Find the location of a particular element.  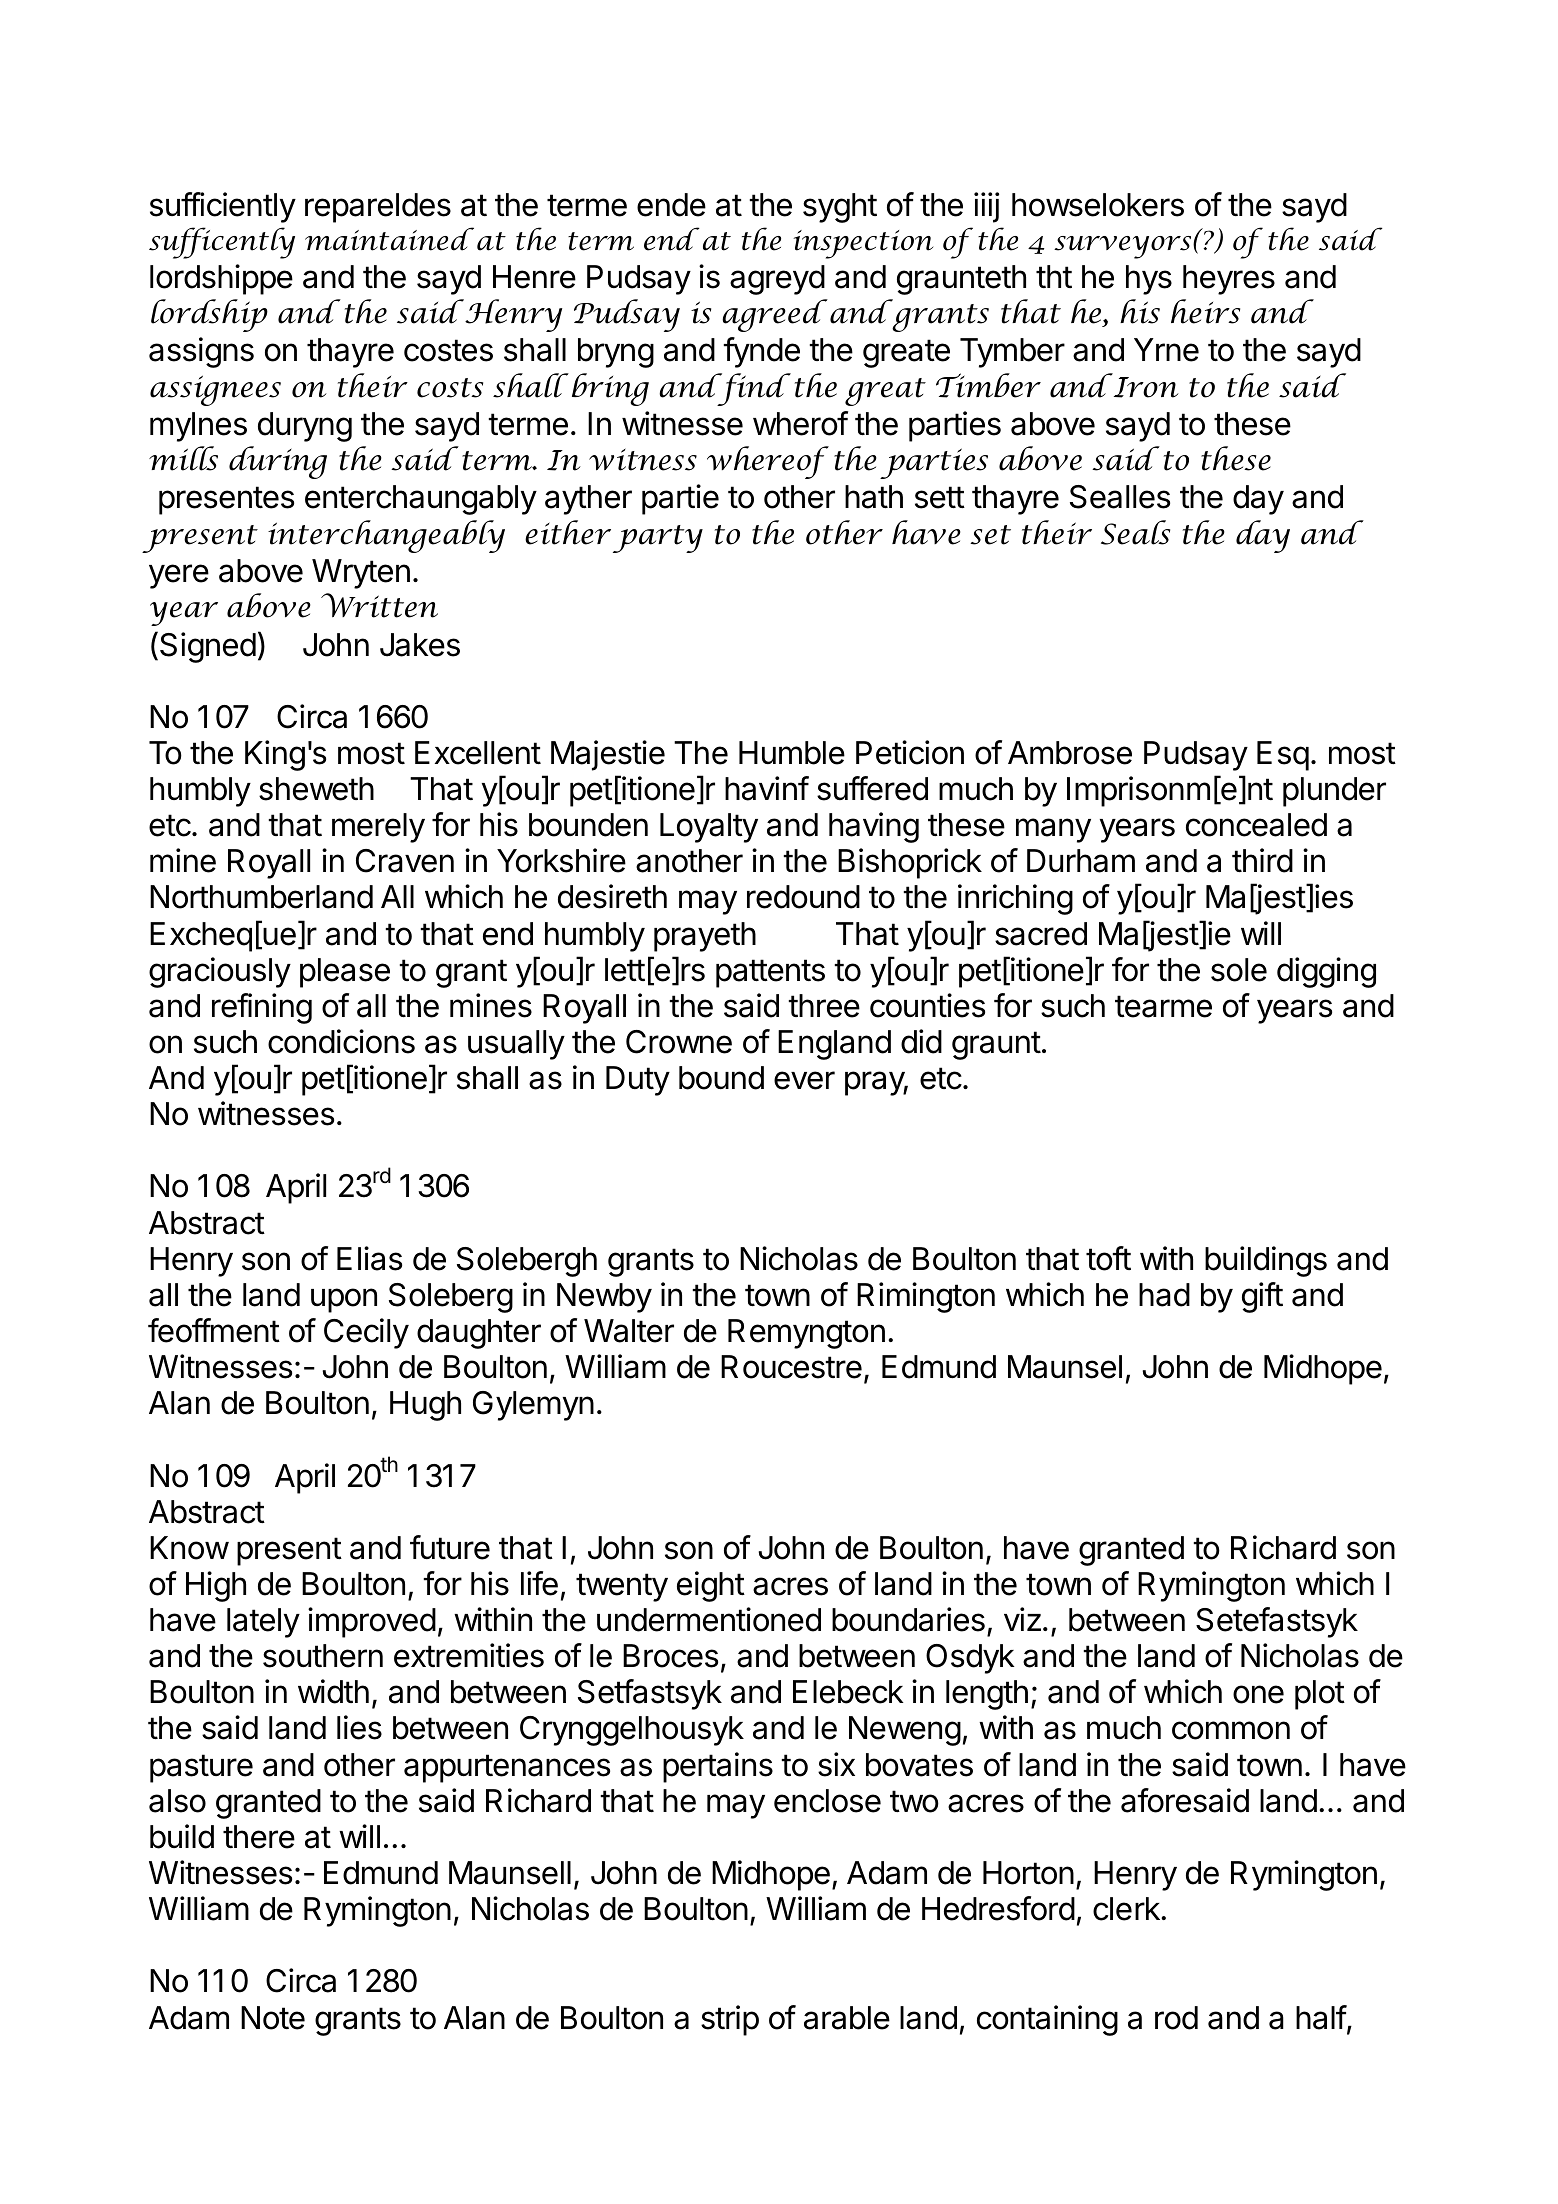

party is located at coordinates (658, 539).
